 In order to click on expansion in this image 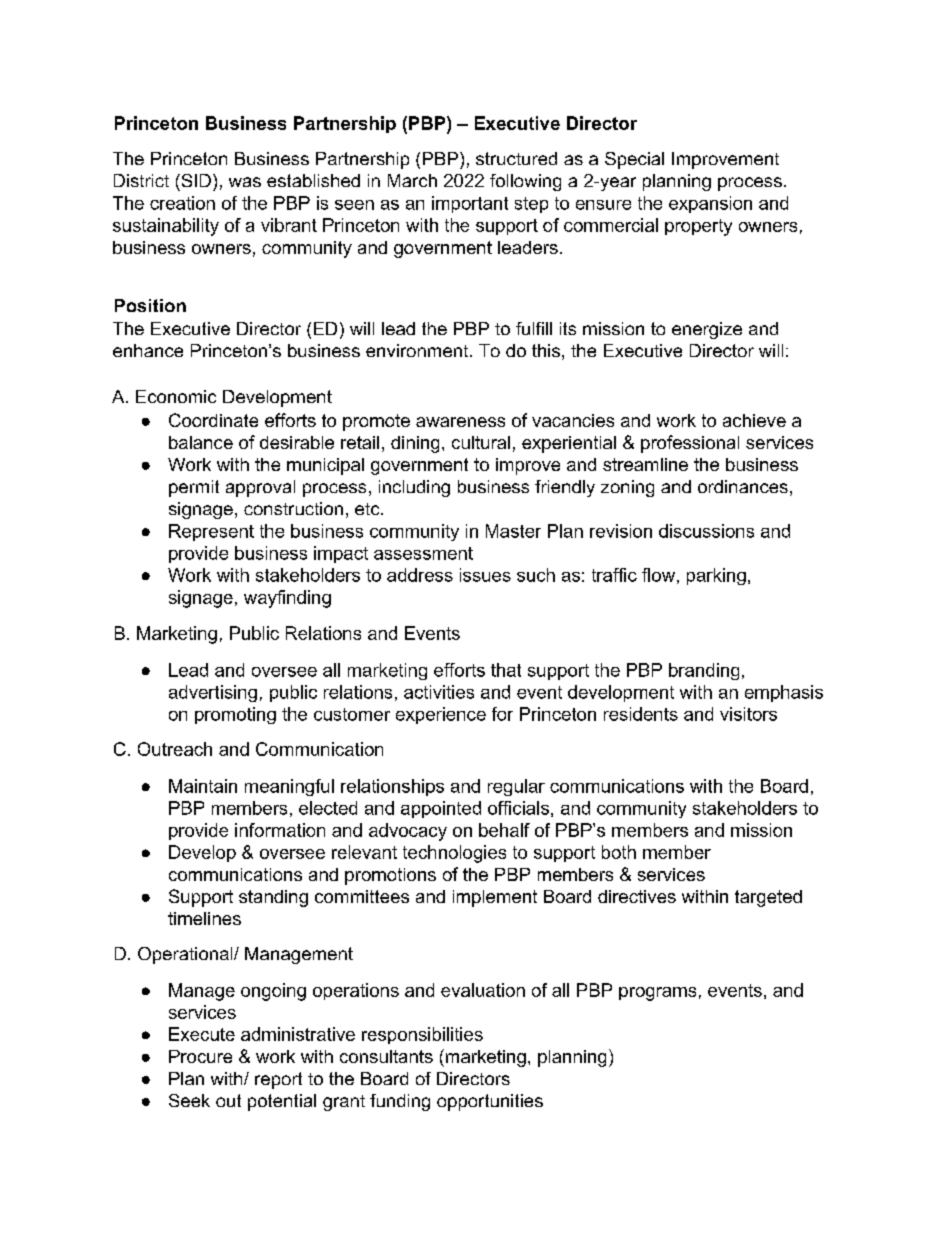, I will do `click(710, 204)`.
